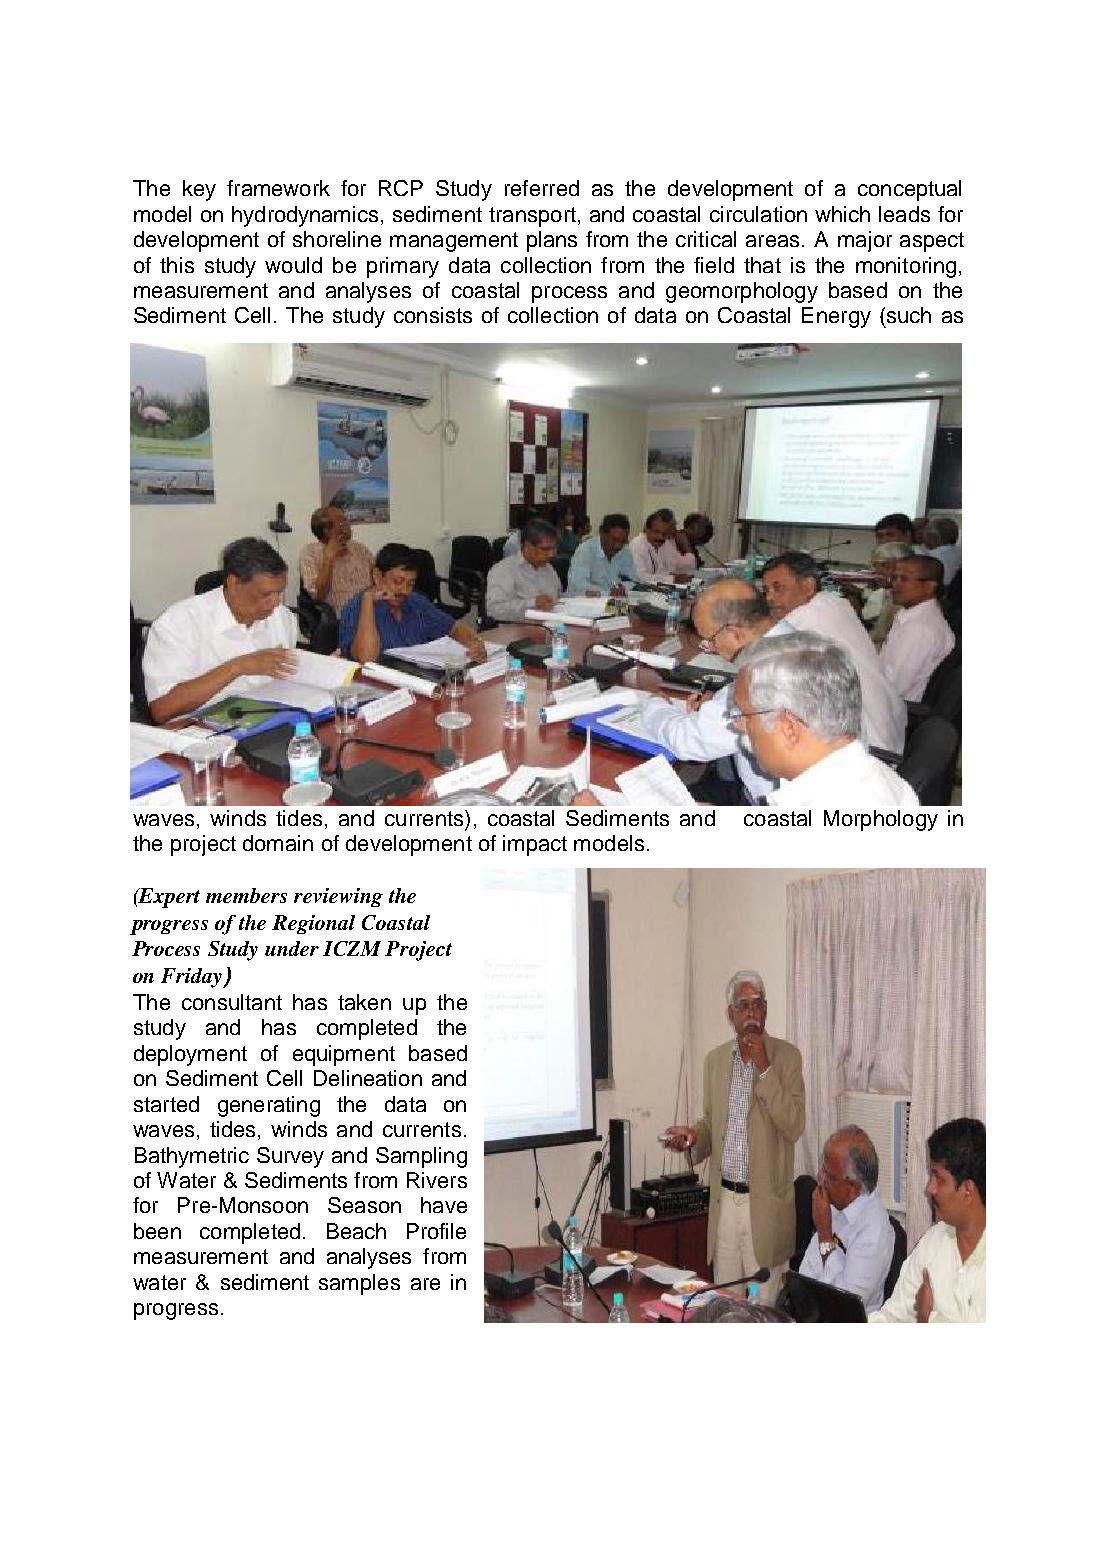  Describe the element at coordinates (232, 1002) in the image. I see `consultant` at that location.
